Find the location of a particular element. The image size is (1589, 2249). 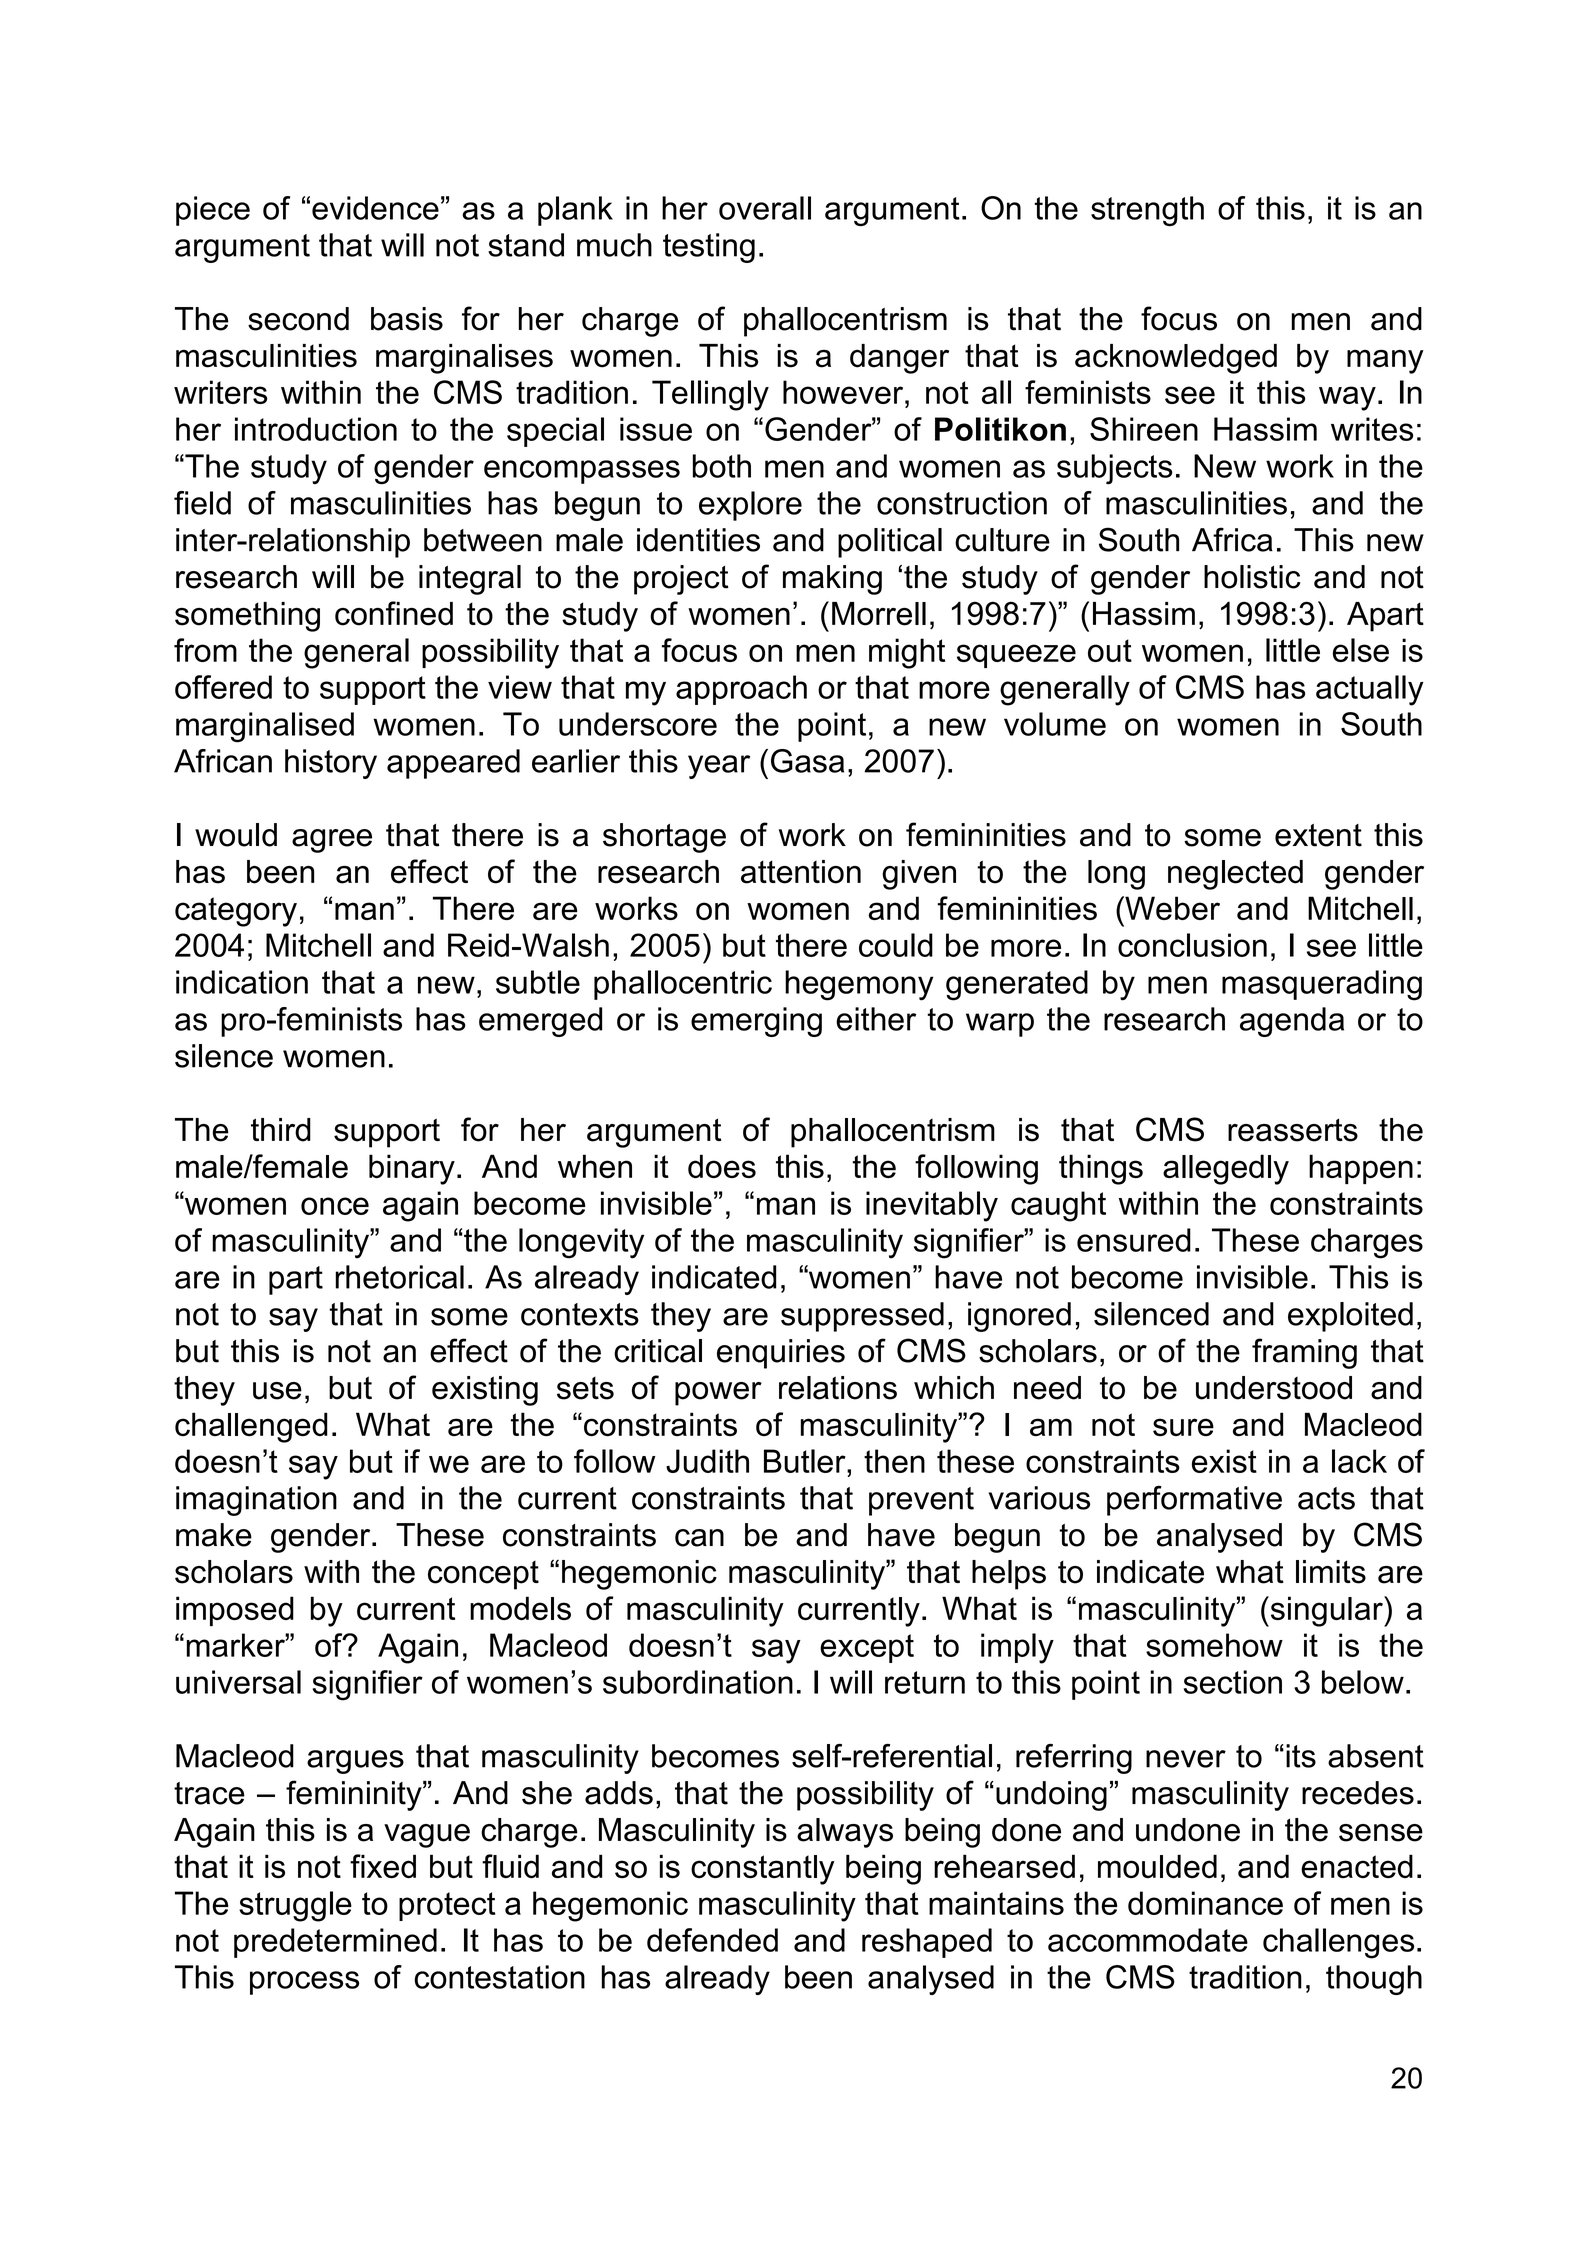

third is located at coordinates (281, 1130).
